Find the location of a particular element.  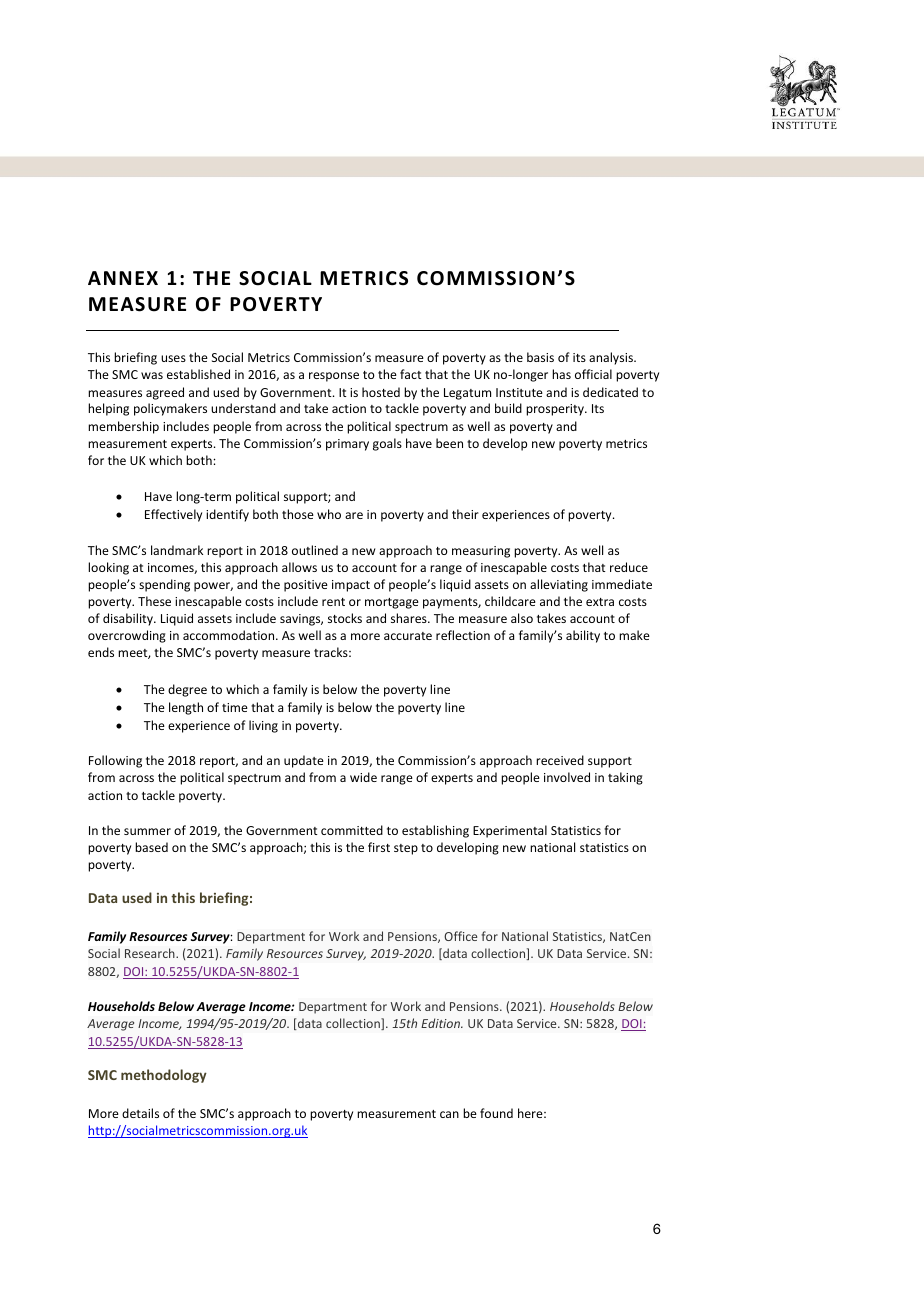

basis is located at coordinates (540, 357).
